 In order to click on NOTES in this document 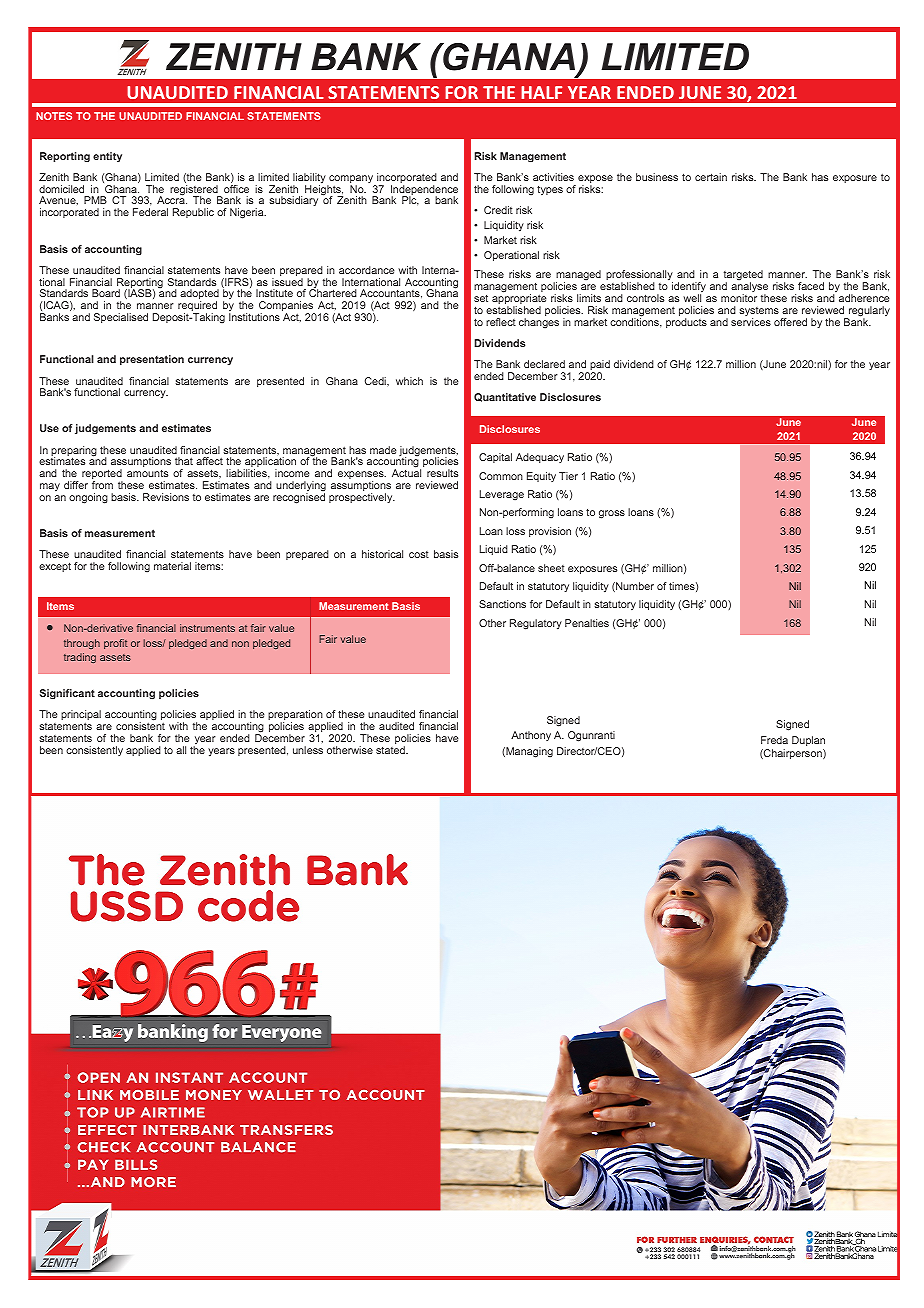, I will do `click(54, 116)`.
